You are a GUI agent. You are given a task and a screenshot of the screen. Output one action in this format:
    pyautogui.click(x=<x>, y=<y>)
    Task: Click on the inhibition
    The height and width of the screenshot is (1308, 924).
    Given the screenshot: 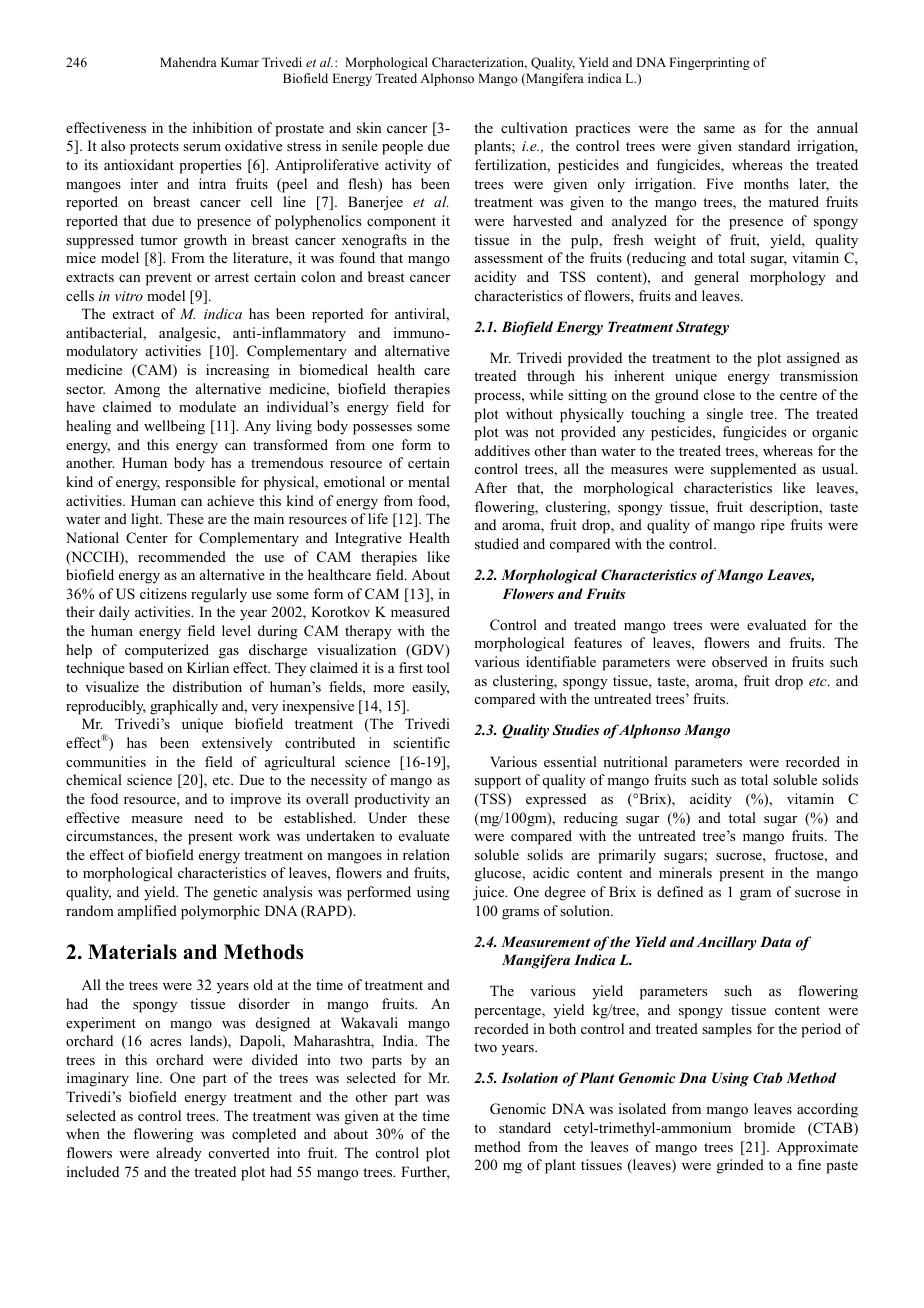 What is the action you would take?
    pyautogui.click(x=222, y=127)
